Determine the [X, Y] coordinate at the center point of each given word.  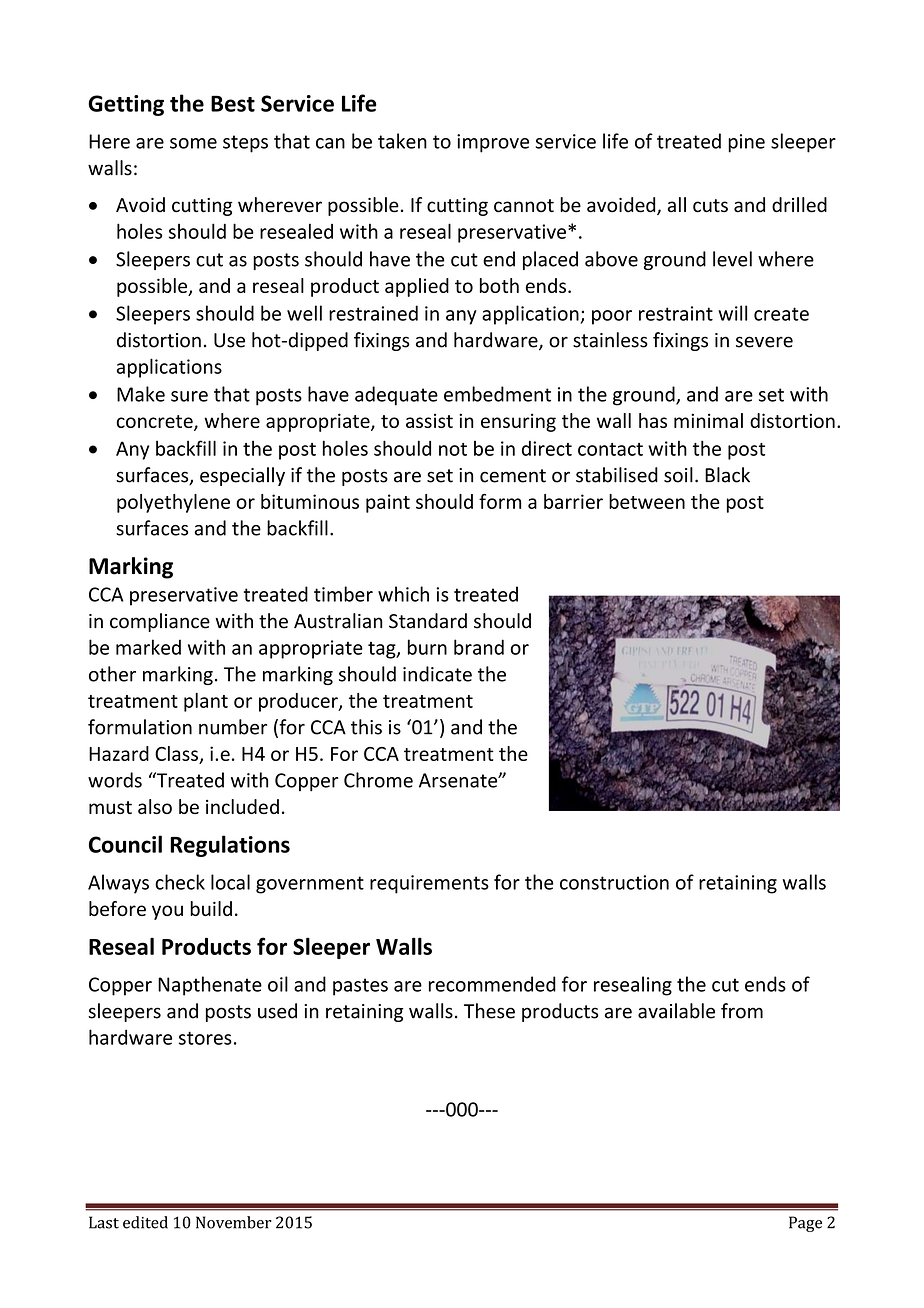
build [211, 908]
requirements [429, 884]
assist [429, 420]
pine [746, 143]
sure [189, 396]
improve [493, 143]
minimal [708, 420]
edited [145, 1222]
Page [805, 1224]
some [193, 143]
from [742, 1011]
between [647, 501]
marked [148, 647]
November [234, 1222]
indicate [437, 674]
